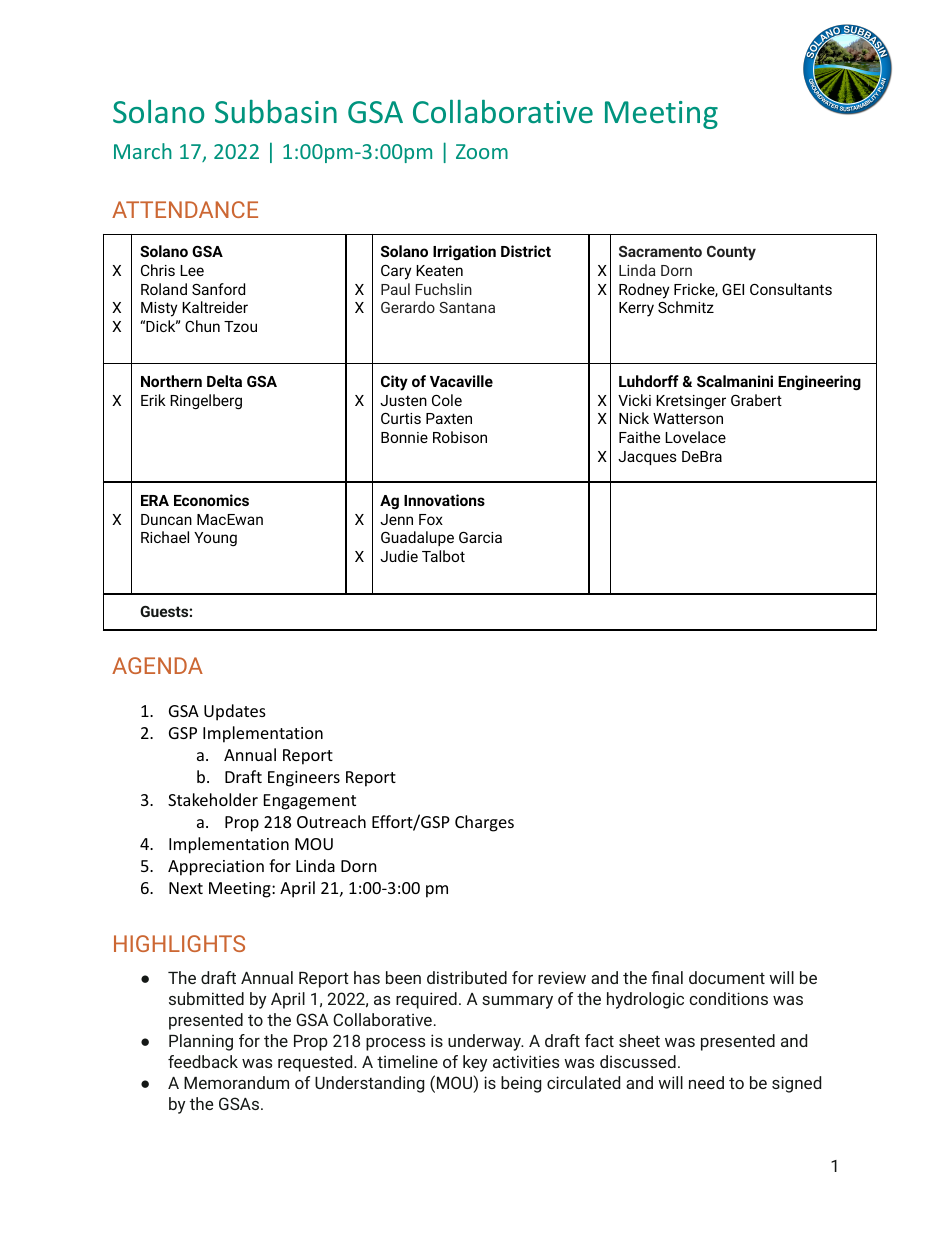 Image resolution: width=952 pixels, height=1233 pixels. Describe the element at coordinates (211, 500) in the image. I see `Economics` at that location.
